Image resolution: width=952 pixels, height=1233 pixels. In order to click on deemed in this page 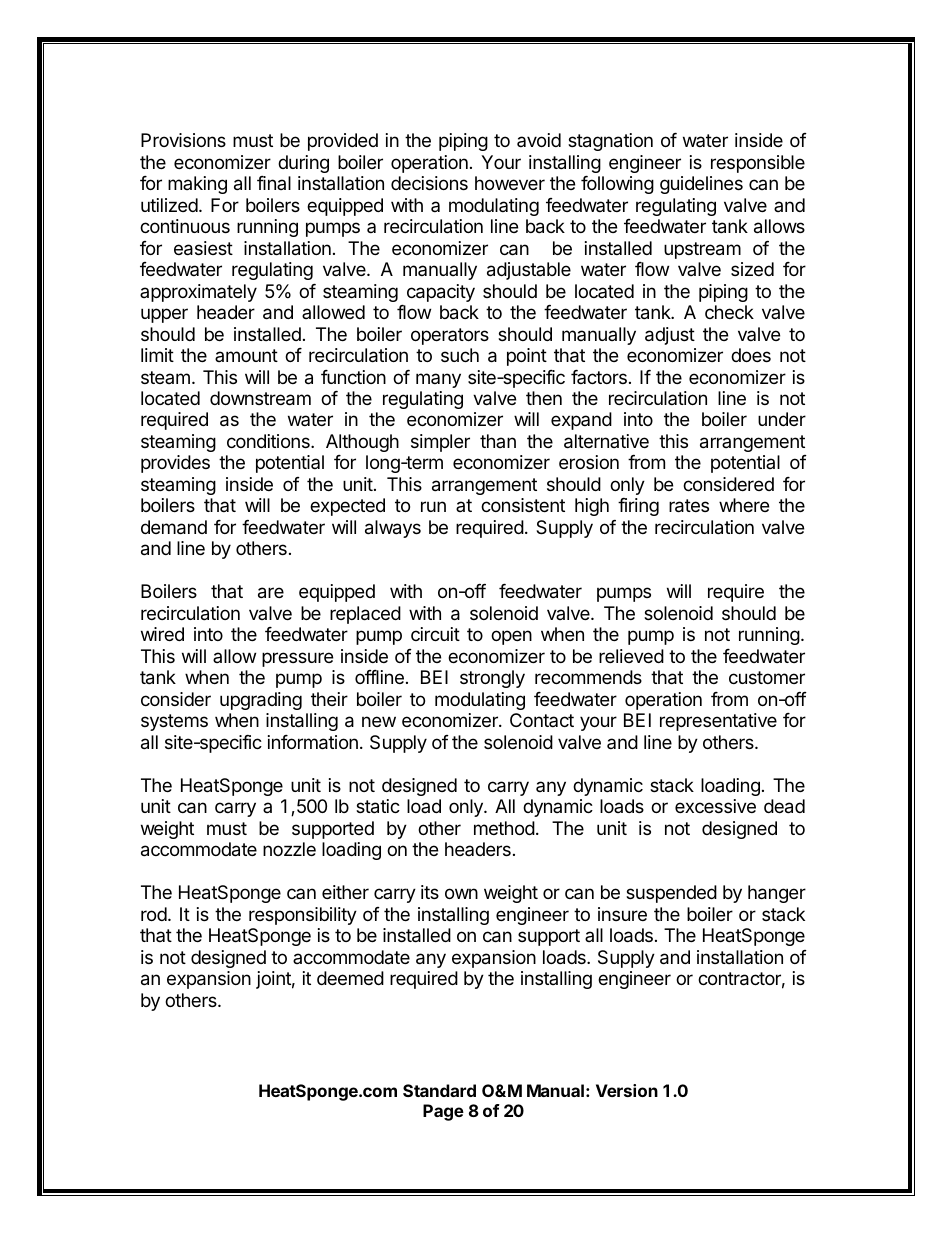, I will do `click(350, 978)`.
